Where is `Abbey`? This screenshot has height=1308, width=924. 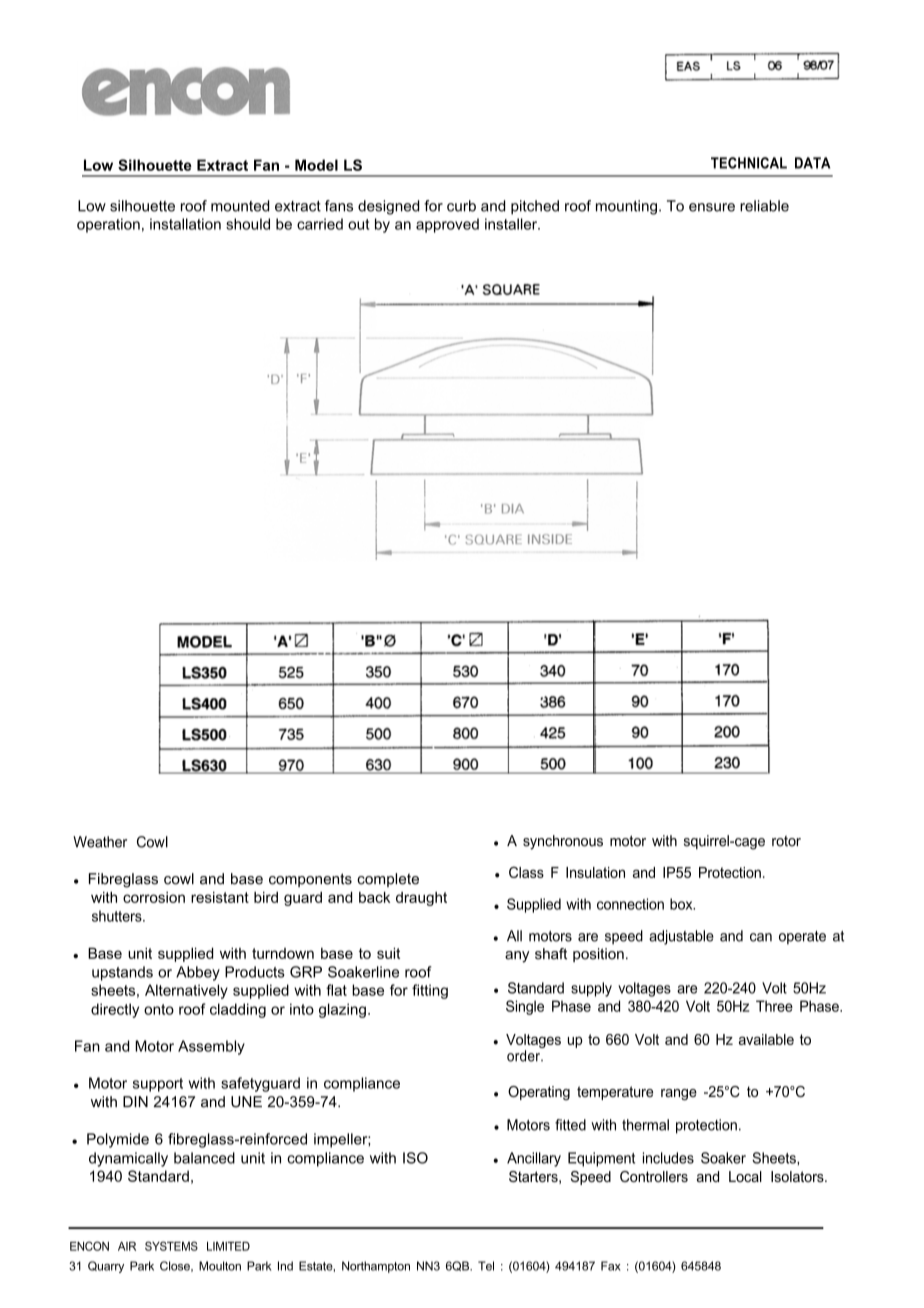 Abbey is located at coordinates (198, 973).
